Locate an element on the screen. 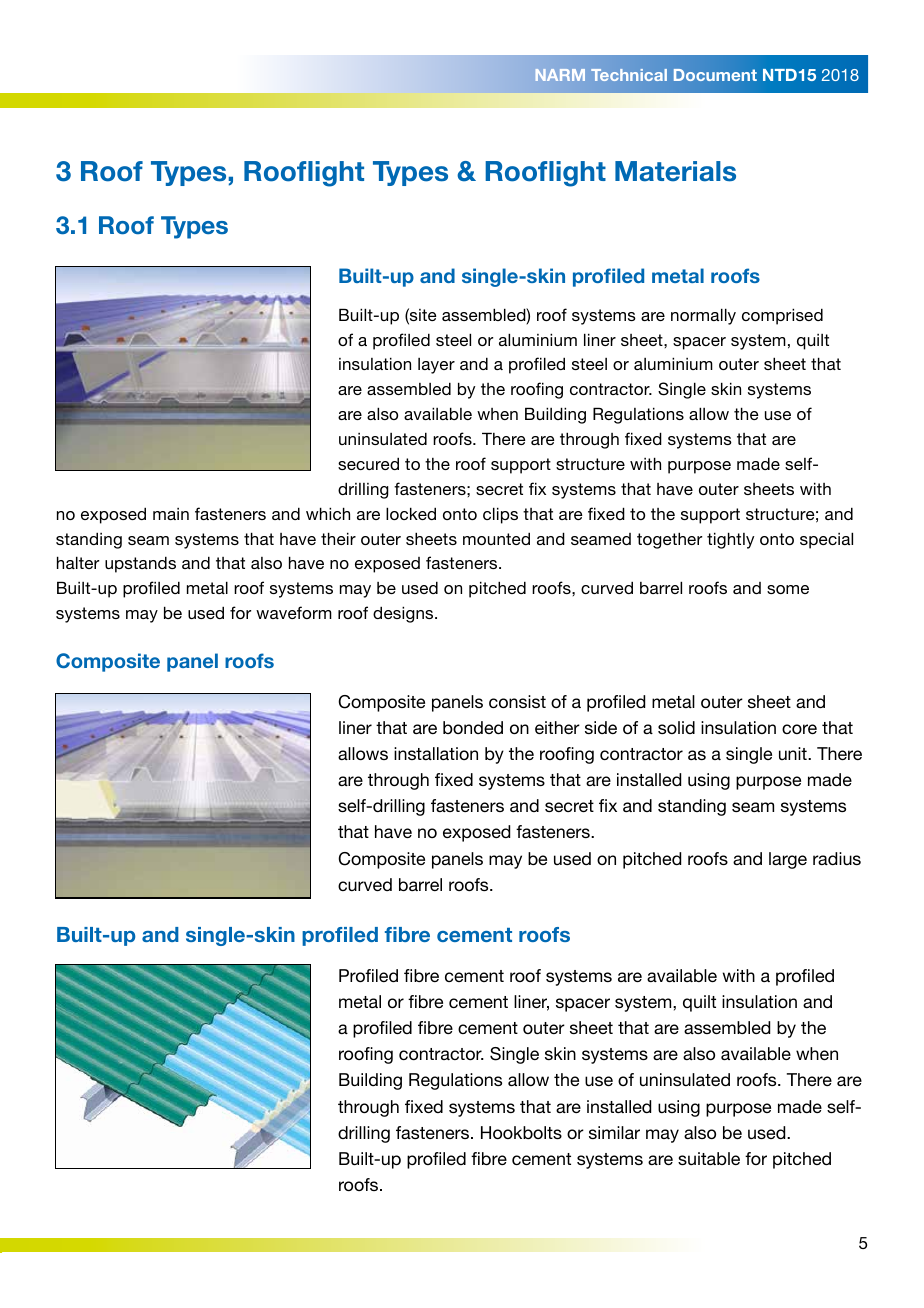 The image size is (924, 1308). secured is located at coordinates (368, 463).
